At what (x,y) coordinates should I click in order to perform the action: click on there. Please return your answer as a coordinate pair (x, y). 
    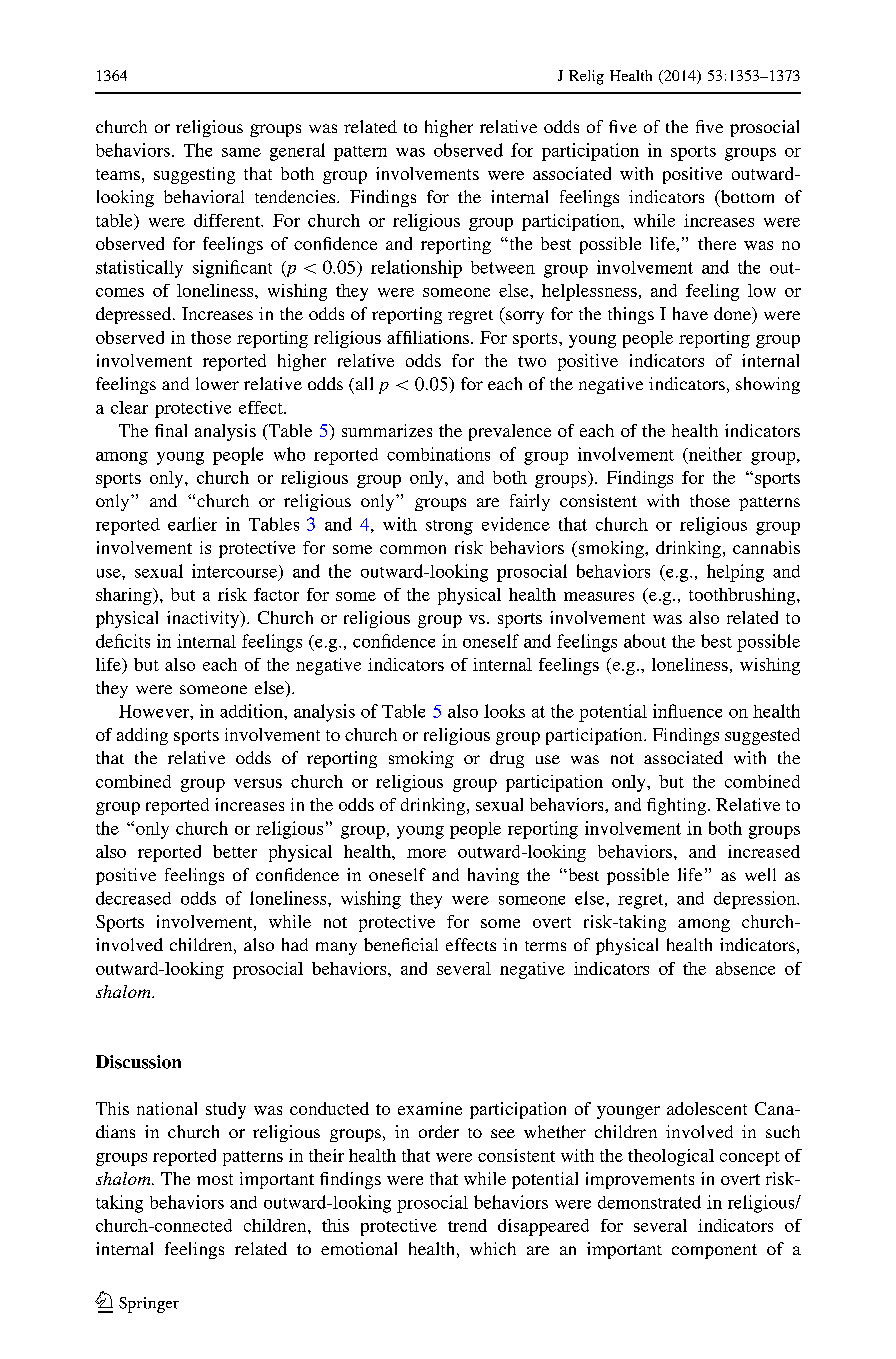
    Looking at the image, I should click on (717, 243).
